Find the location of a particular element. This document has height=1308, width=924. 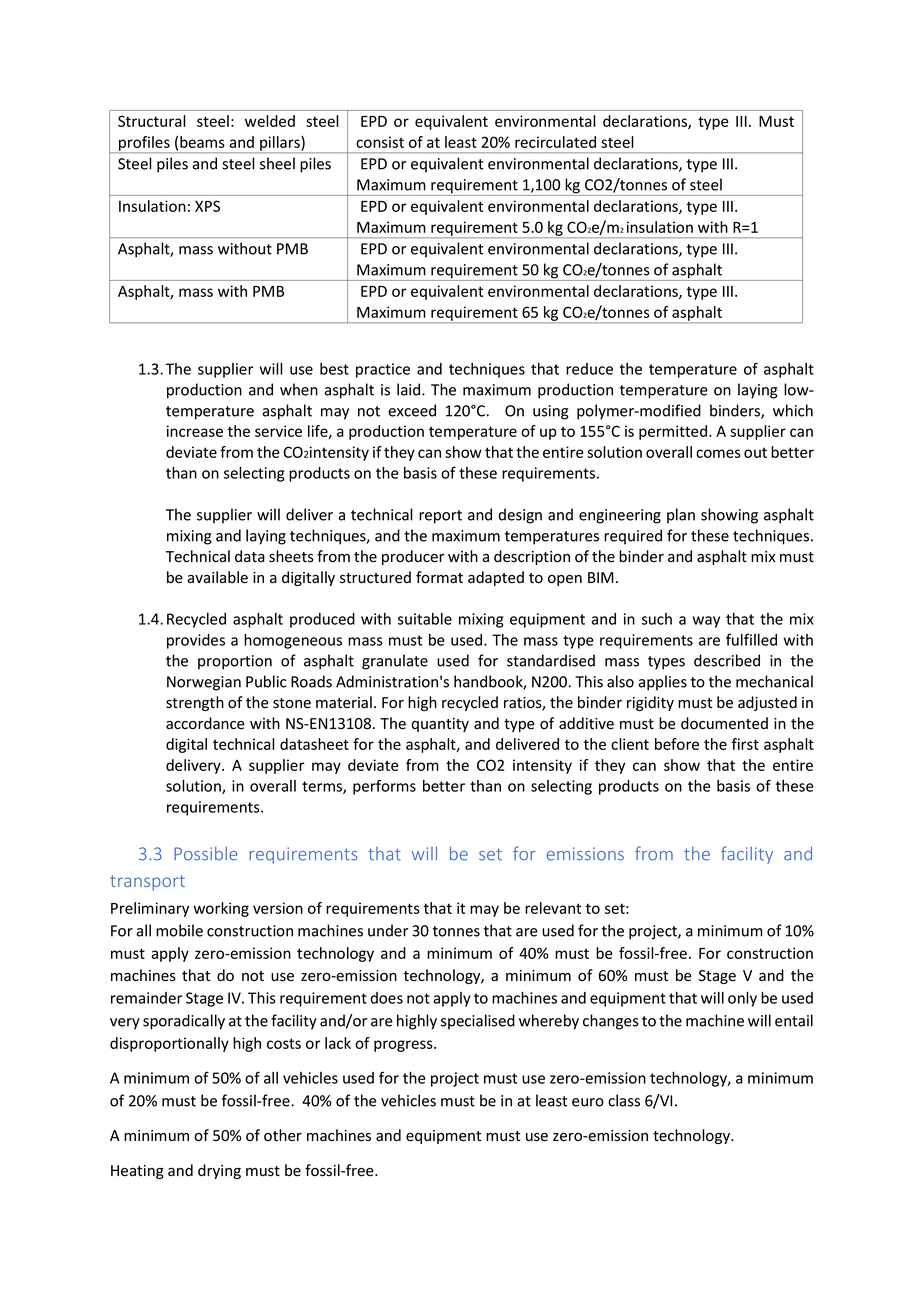

only is located at coordinates (742, 999).
